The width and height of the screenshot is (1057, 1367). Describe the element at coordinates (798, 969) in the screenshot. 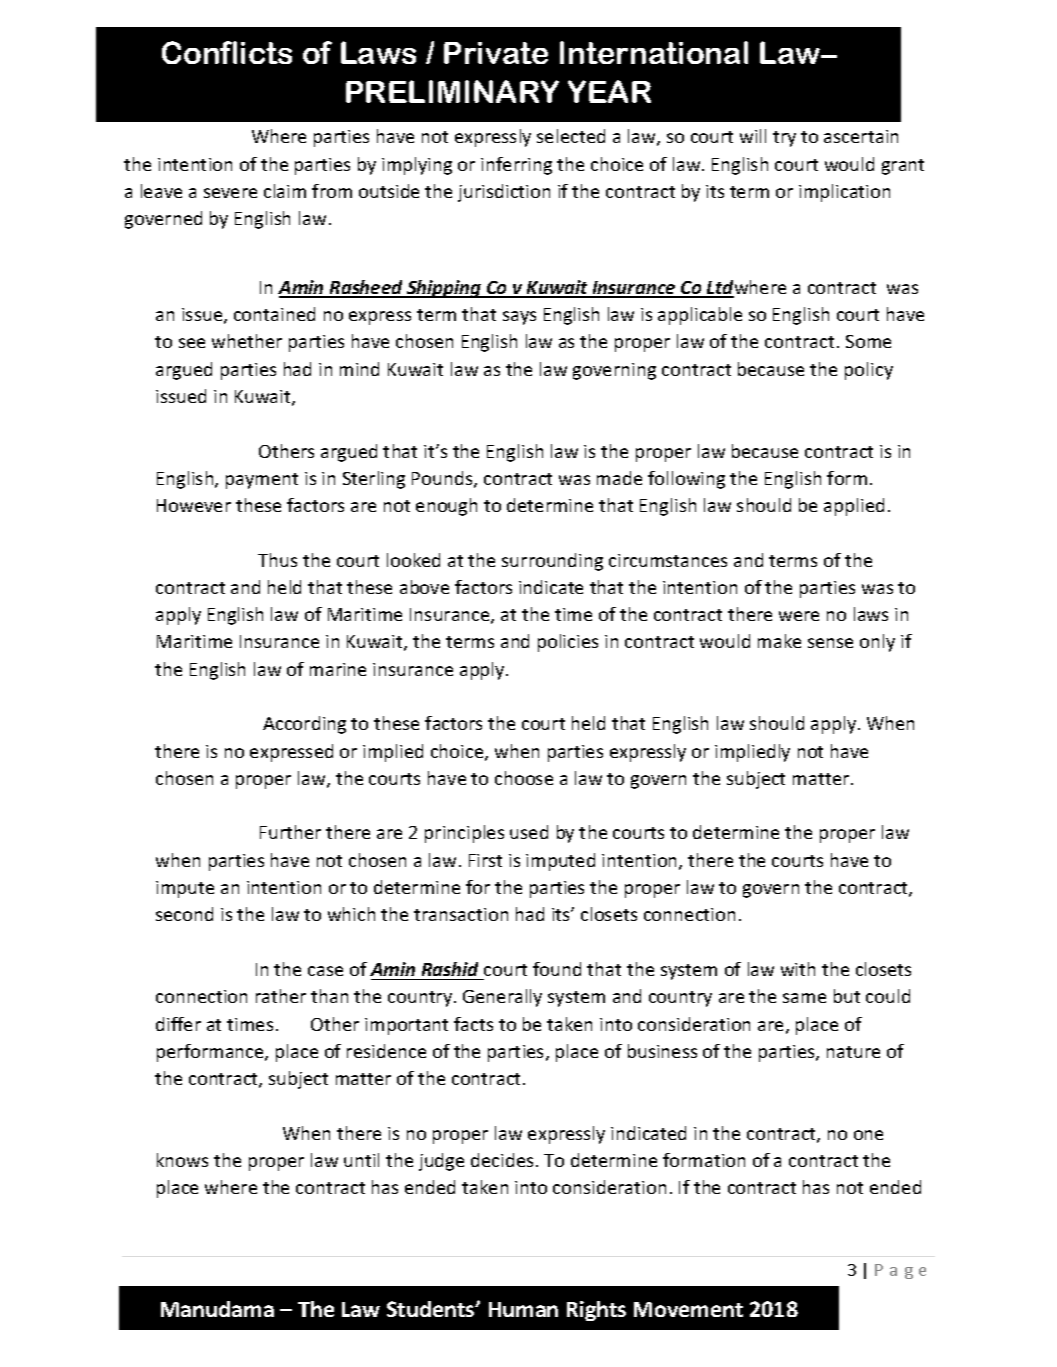

I see `with` at that location.
